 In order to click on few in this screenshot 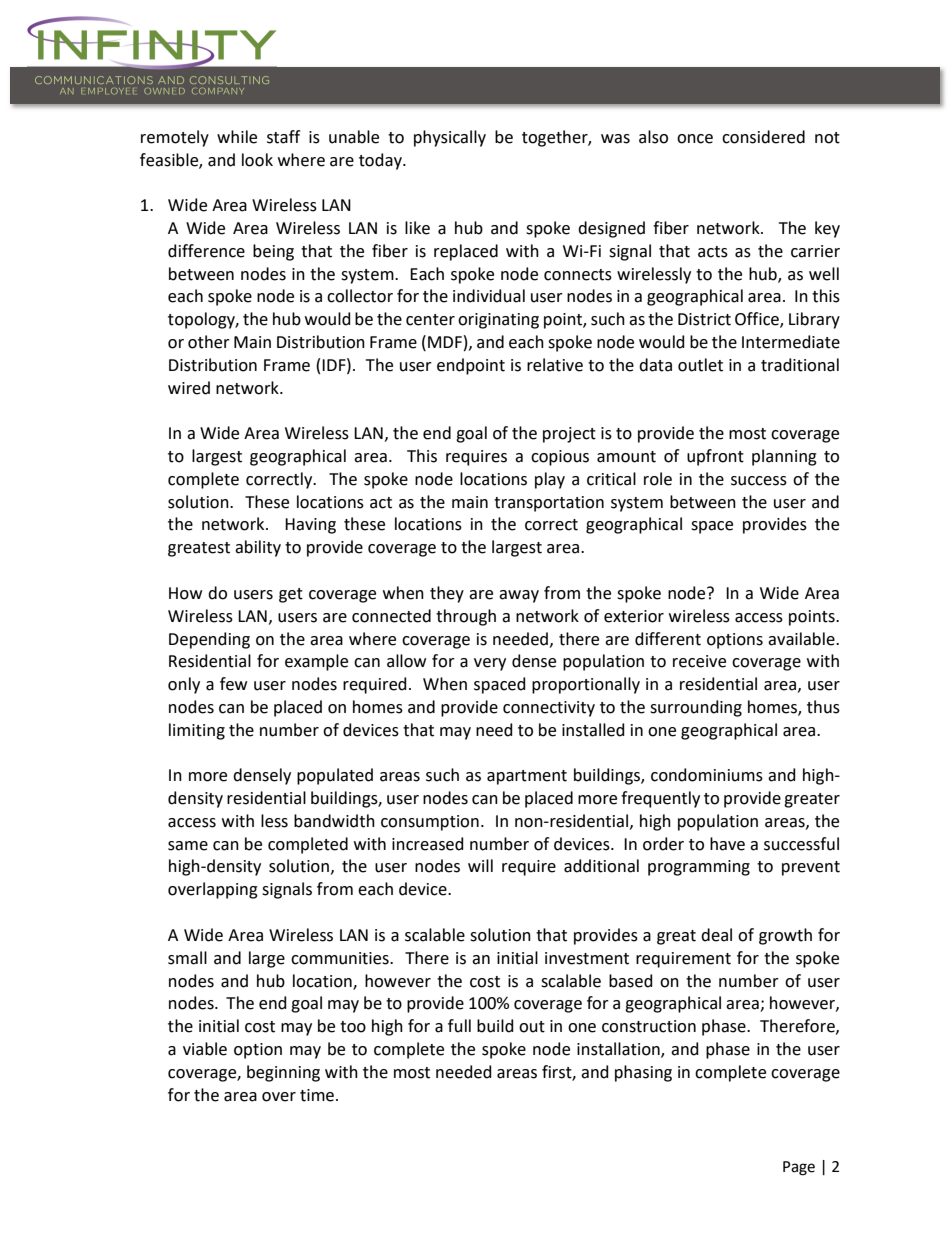, I will do `click(233, 684)`.
